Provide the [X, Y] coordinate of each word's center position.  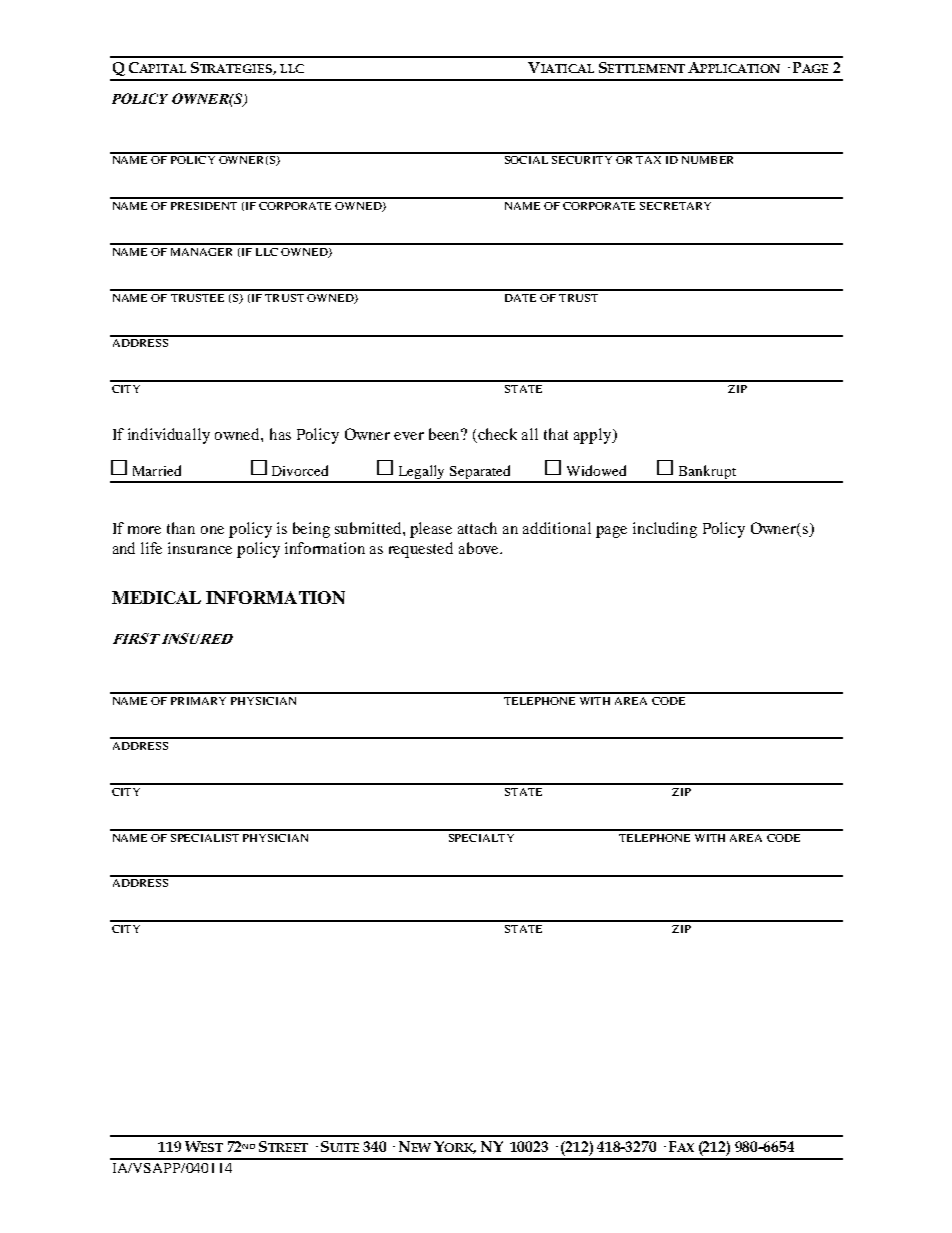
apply [594, 436]
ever [409, 436]
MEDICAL [156, 597]
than [181, 528]
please [431, 530]
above [480, 548]
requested [421, 550]
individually [169, 436]
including [665, 530]
